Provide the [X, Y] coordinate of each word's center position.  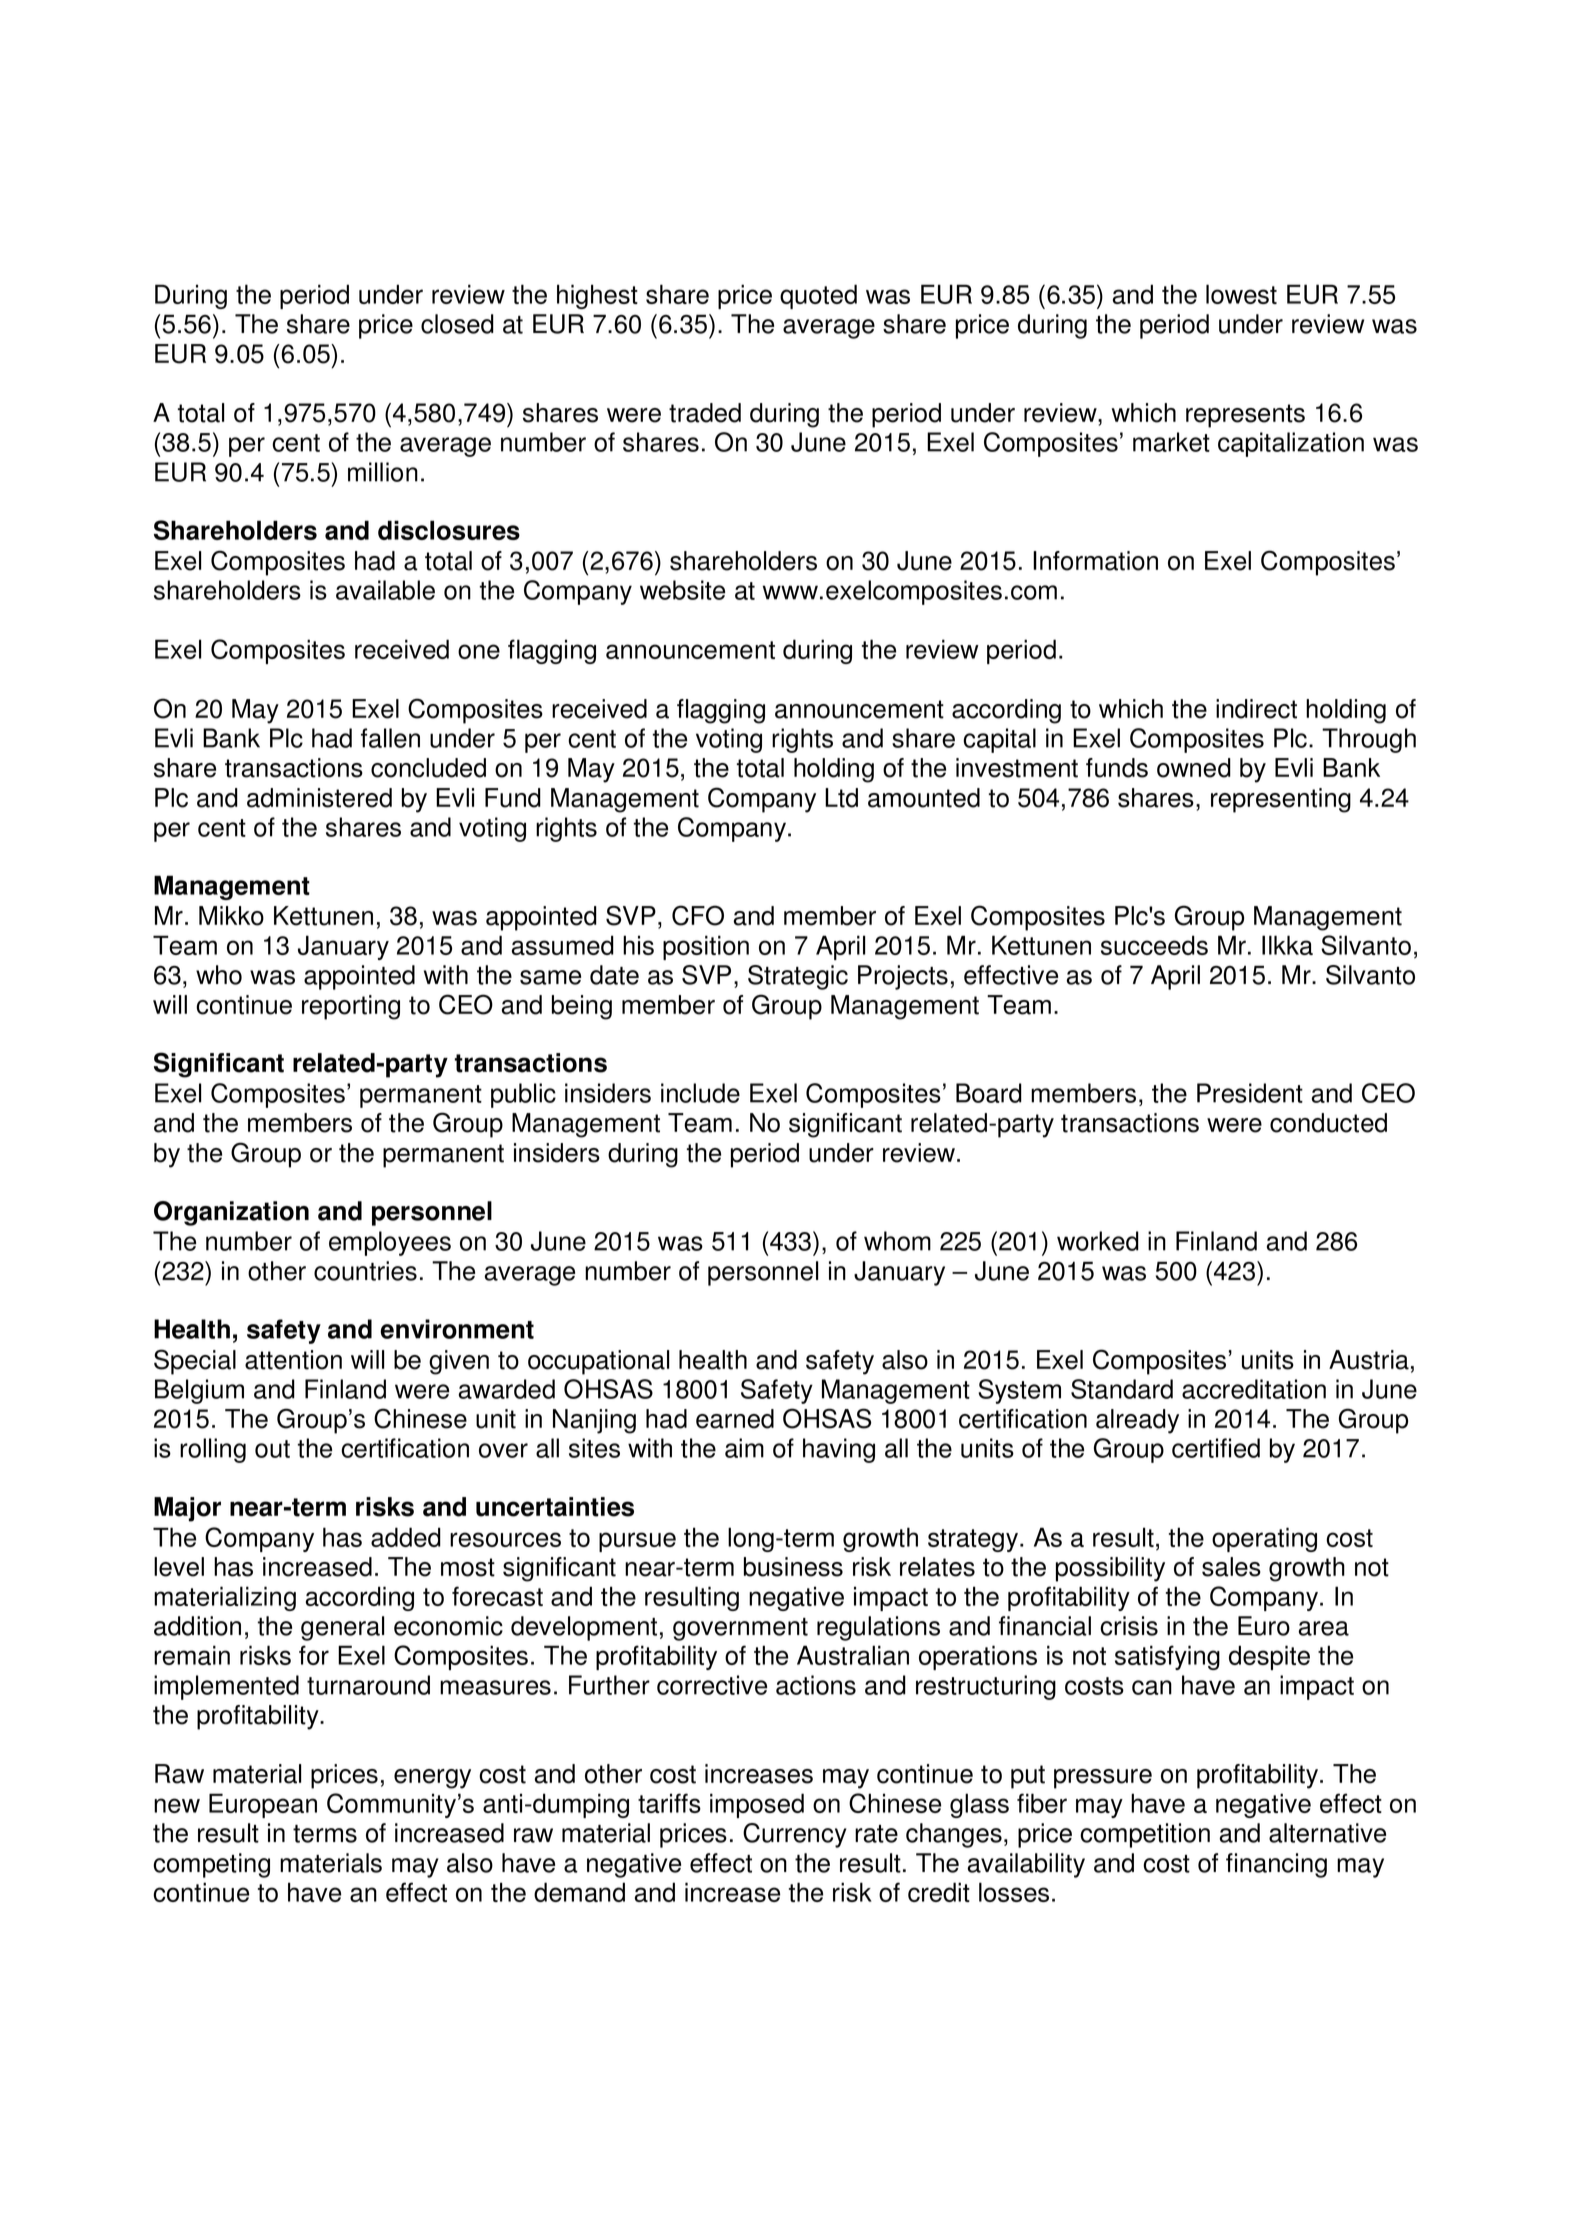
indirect [1256, 709]
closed [457, 324]
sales [1231, 1567]
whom [897, 1241]
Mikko [231, 916]
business [793, 1567]
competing [211, 1865]
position [706, 947]
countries [365, 1271]
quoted [818, 296]
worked [1098, 1241]
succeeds [1154, 945]
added [406, 1537]
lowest [1241, 294]
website [682, 590]
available [385, 590]
